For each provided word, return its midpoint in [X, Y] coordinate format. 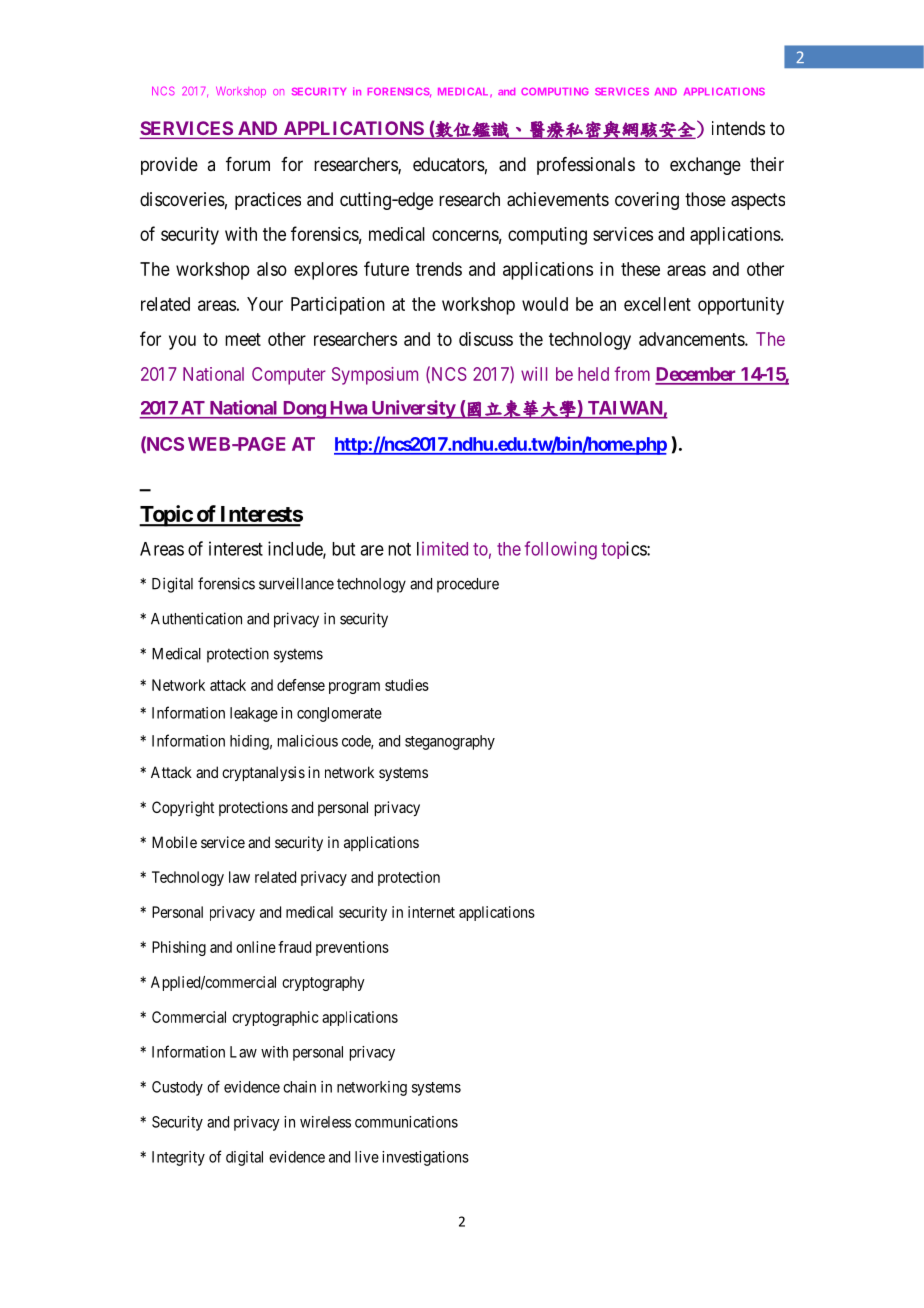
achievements [558, 199]
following [561, 550]
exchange [705, 166]
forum [248, 164]
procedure [468, 585]
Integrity [178, 1158]
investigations [425, 1158]
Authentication [196, 618]
